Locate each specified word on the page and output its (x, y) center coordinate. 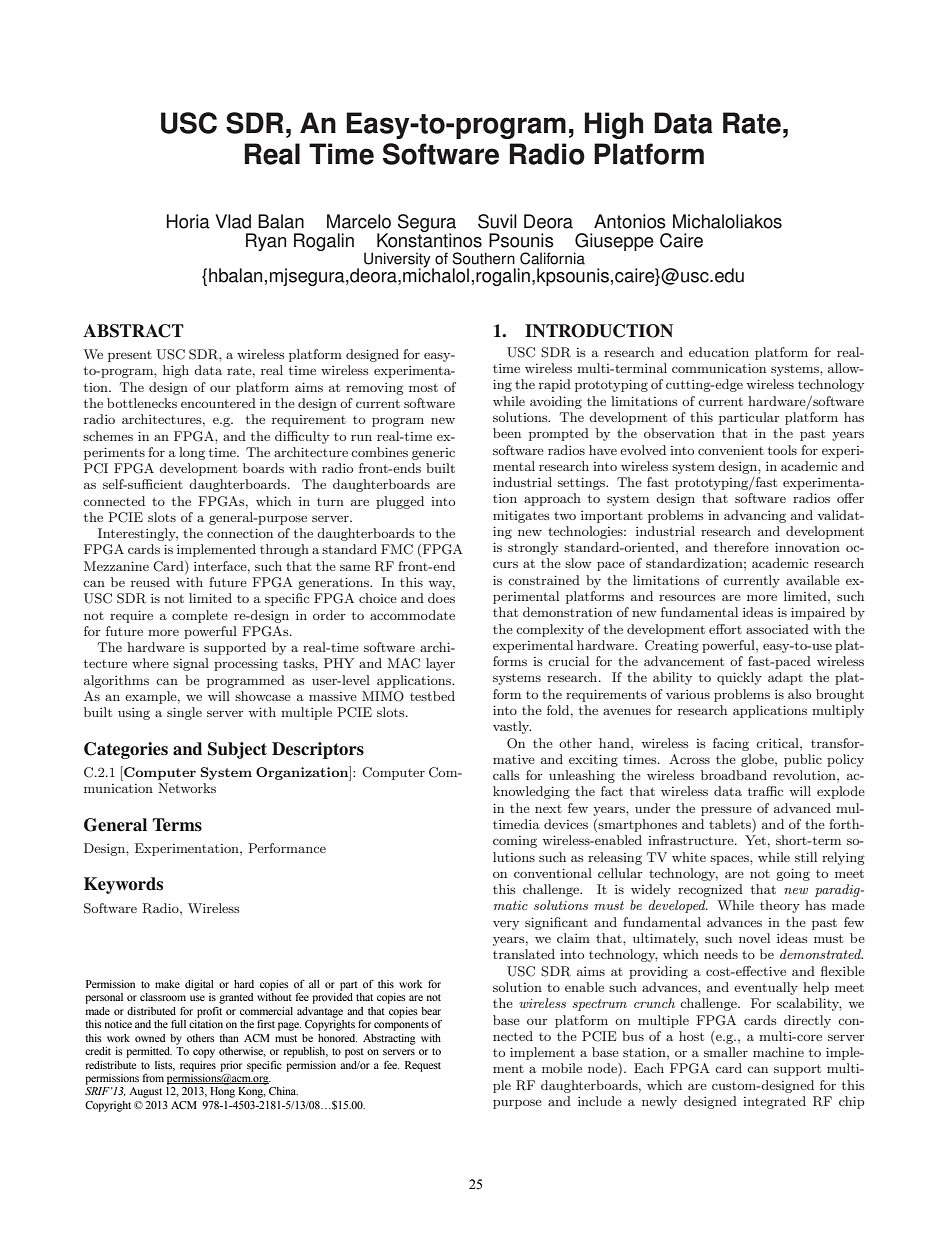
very (506, 925)
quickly (739, 678)
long (192, 453)
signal (191, 664)
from (153, 1078)
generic (433, 454)
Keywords (123, 885)
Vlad (233, 221)
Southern (483, 258)
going (793, 874)
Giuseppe (614, 243)
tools (782, 450)
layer (440, 664)
